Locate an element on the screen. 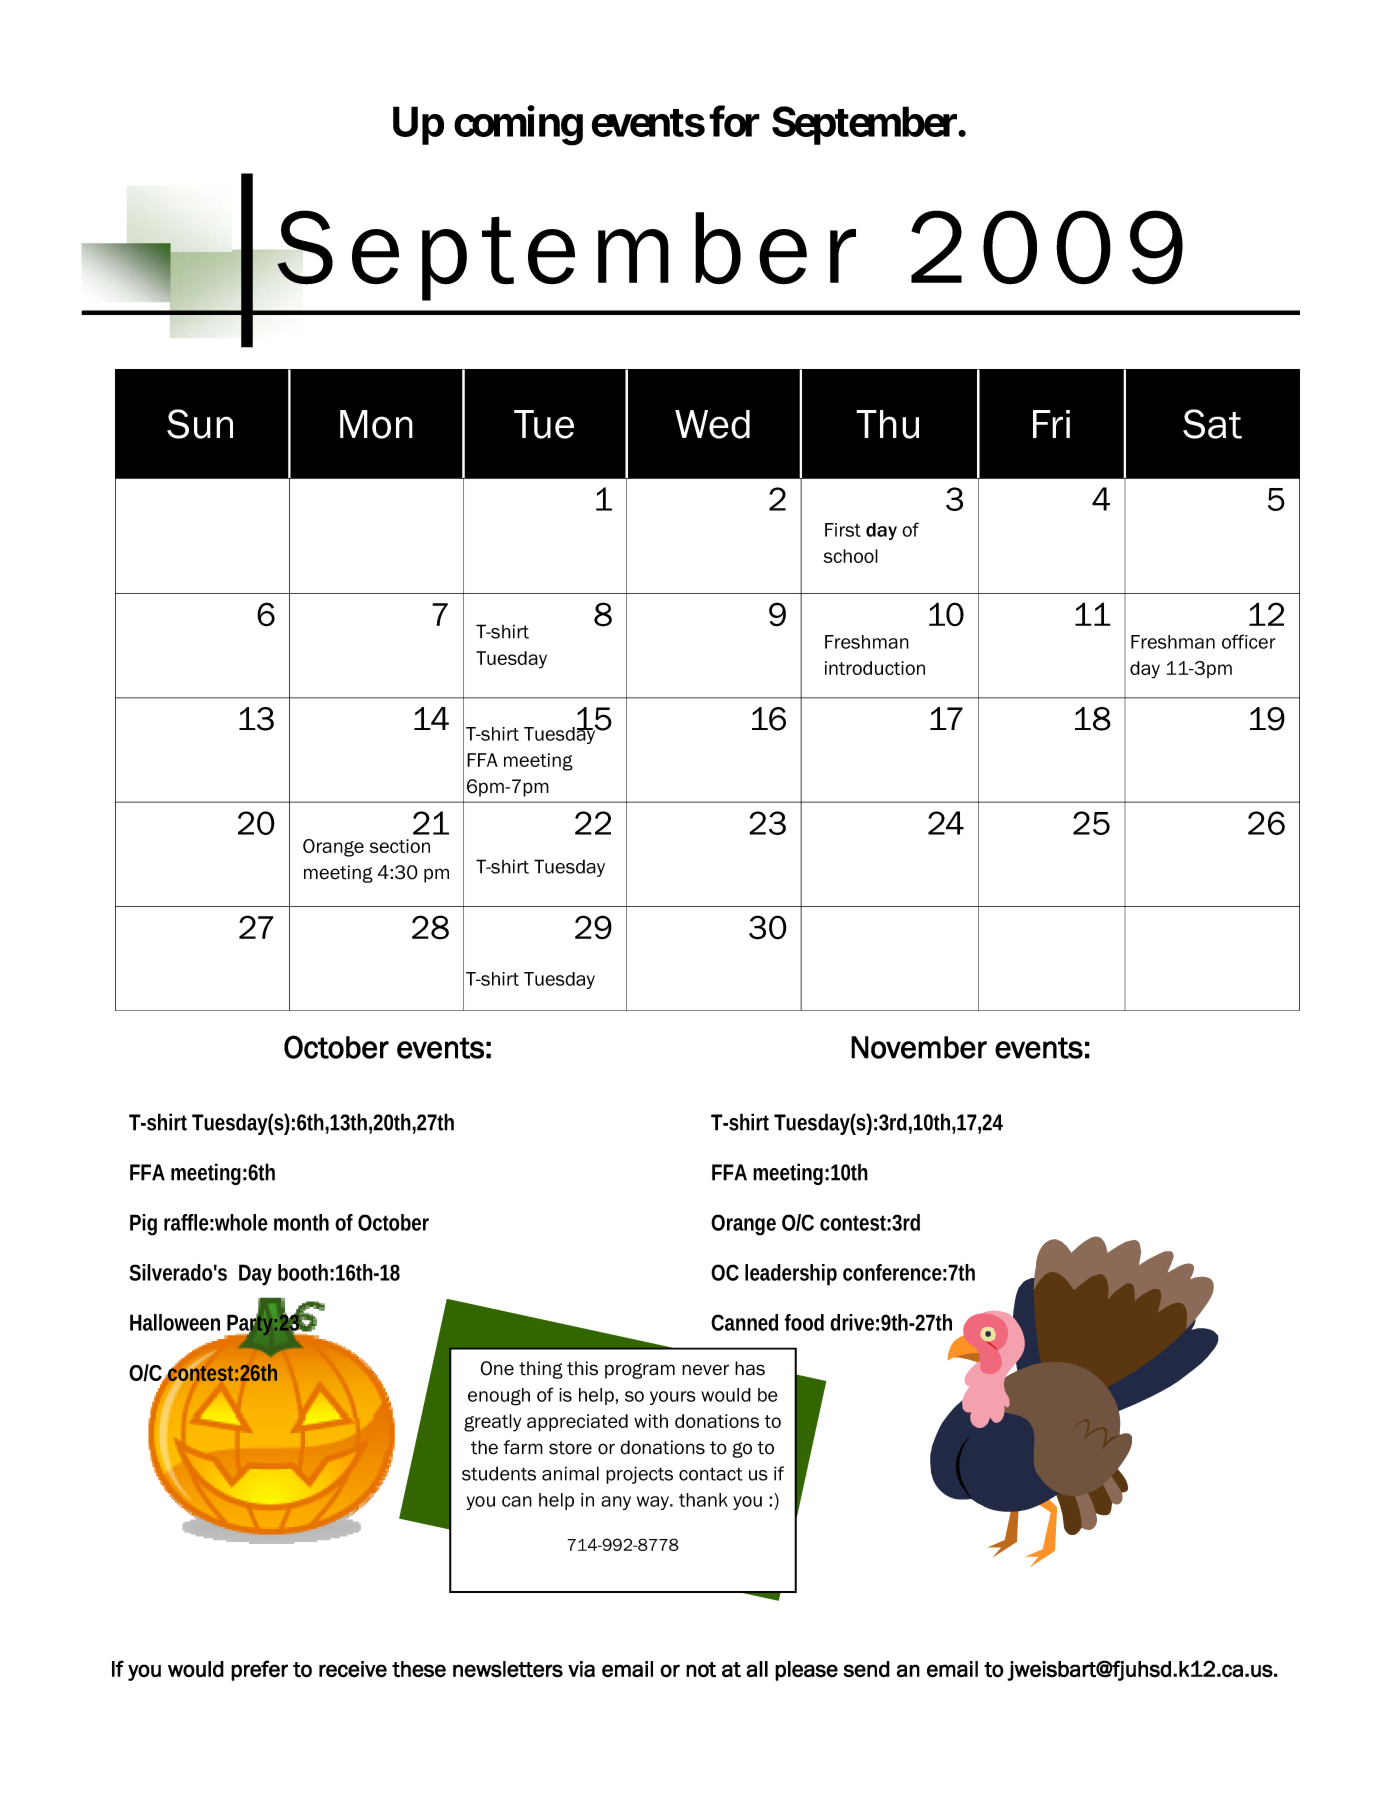  officer is located at coordinates (1248, 641).
